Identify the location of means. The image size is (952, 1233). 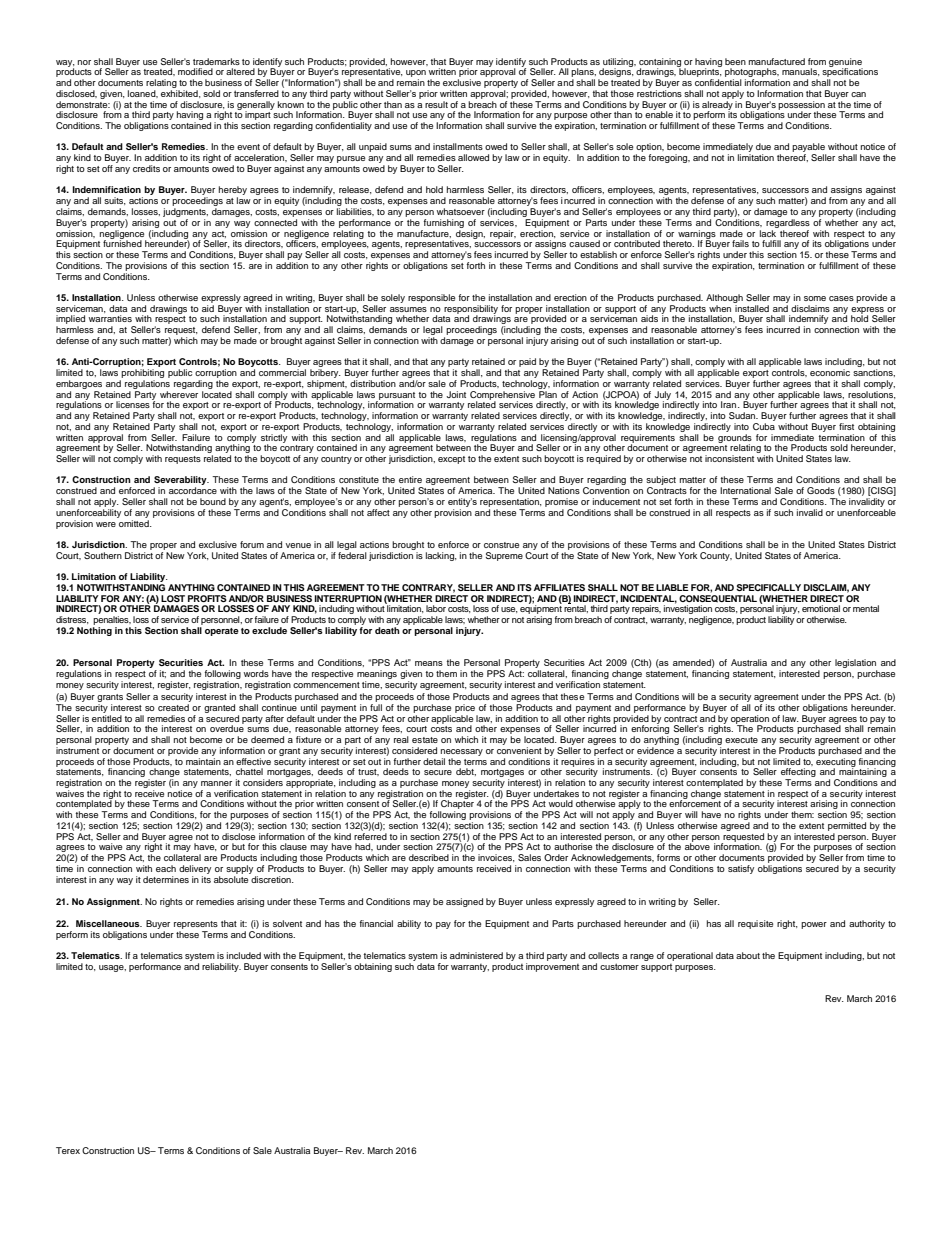
(429, 663).
